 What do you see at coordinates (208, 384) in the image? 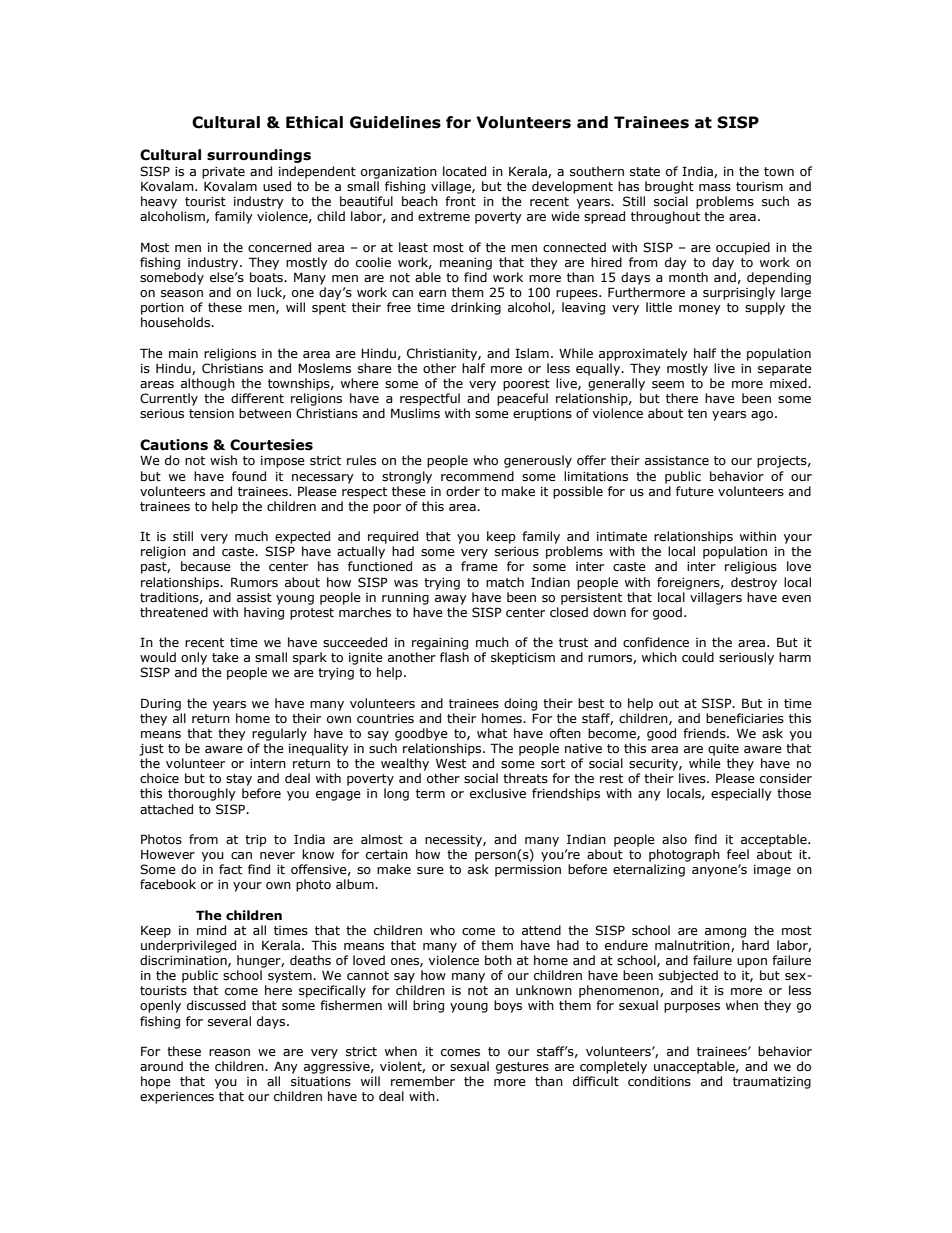
I see `although` at bounding box center [208, 384].
